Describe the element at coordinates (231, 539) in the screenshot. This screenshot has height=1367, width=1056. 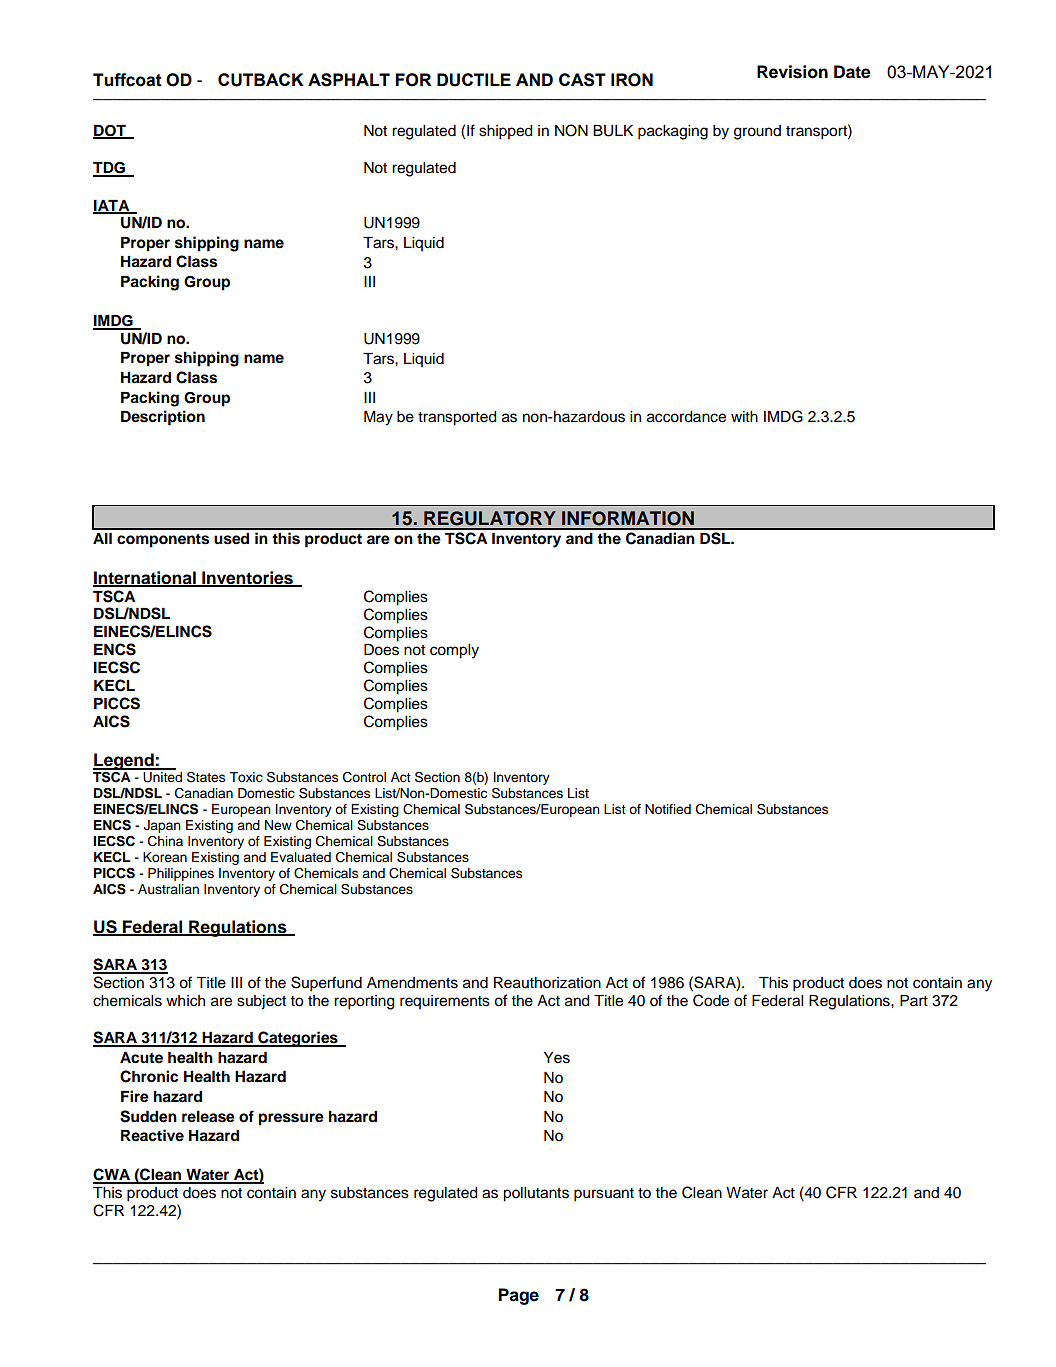
I see `used` at that location.
